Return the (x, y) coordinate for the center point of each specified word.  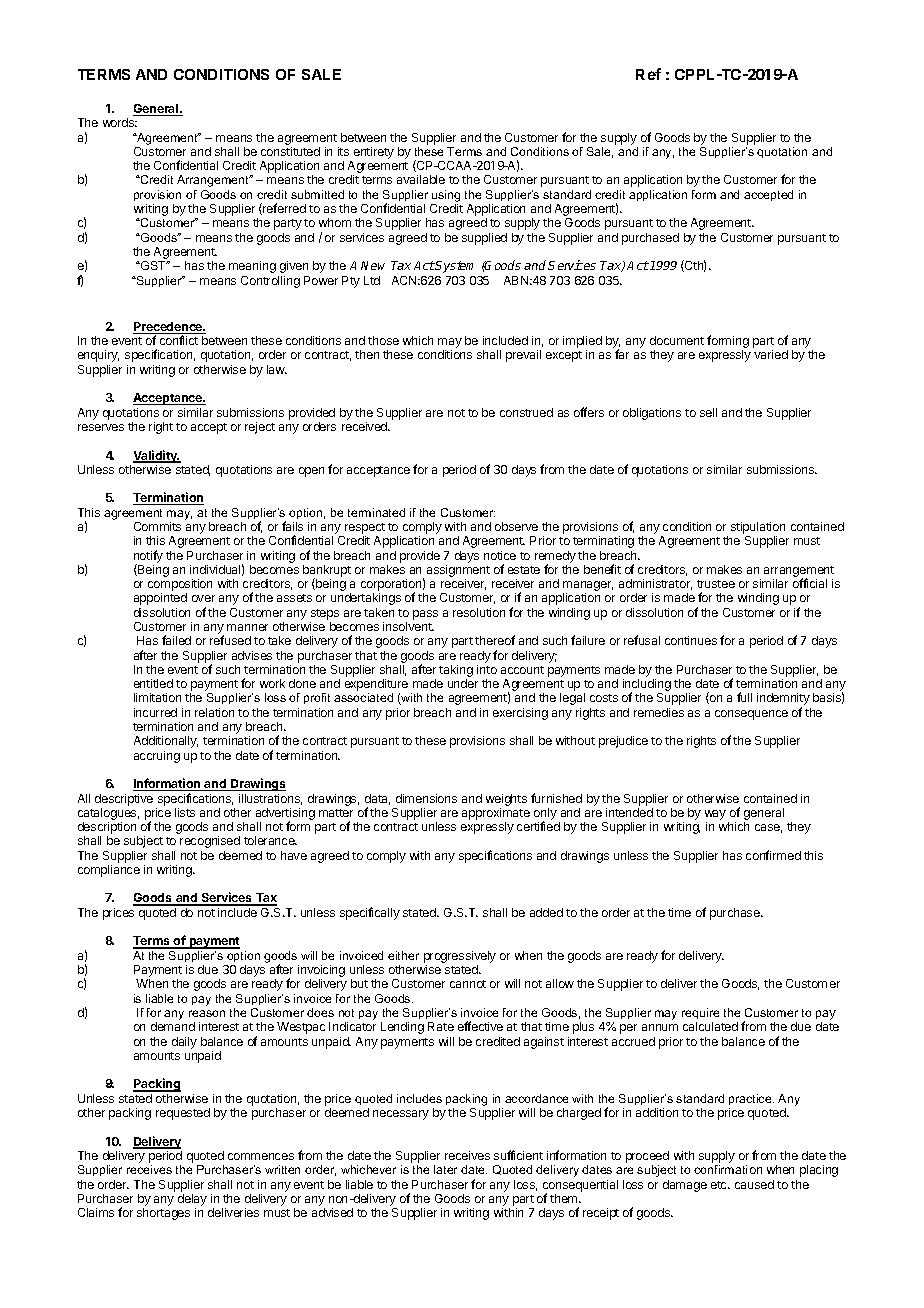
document (677, 340)
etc (720, 1185)
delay (192, 1200)
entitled (153, 683)
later (445, 1169)
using (446, 196)
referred (283, 209)
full (744, 697)
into (487, 669)
